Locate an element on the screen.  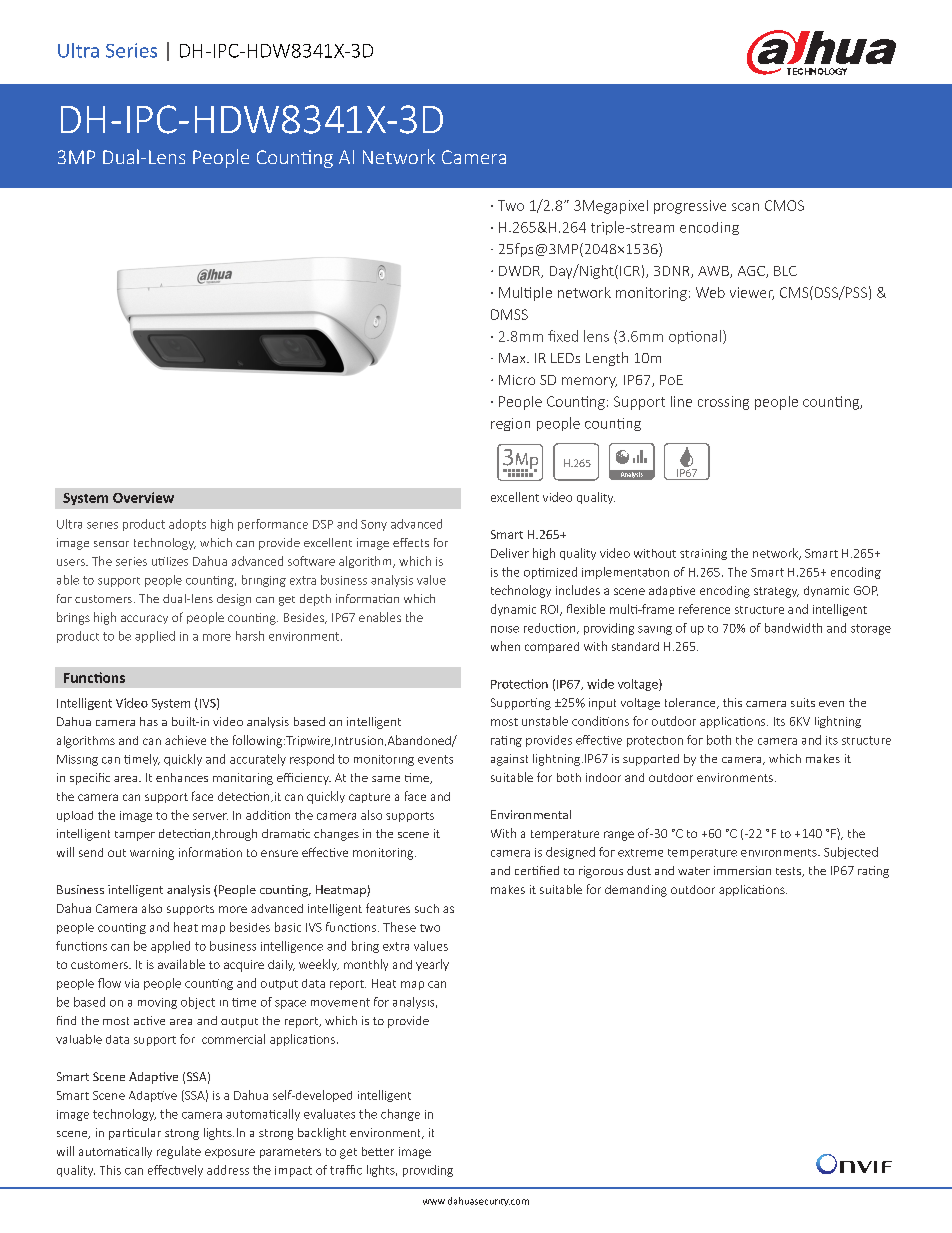
fixed is located at coordinates (563, 336).
